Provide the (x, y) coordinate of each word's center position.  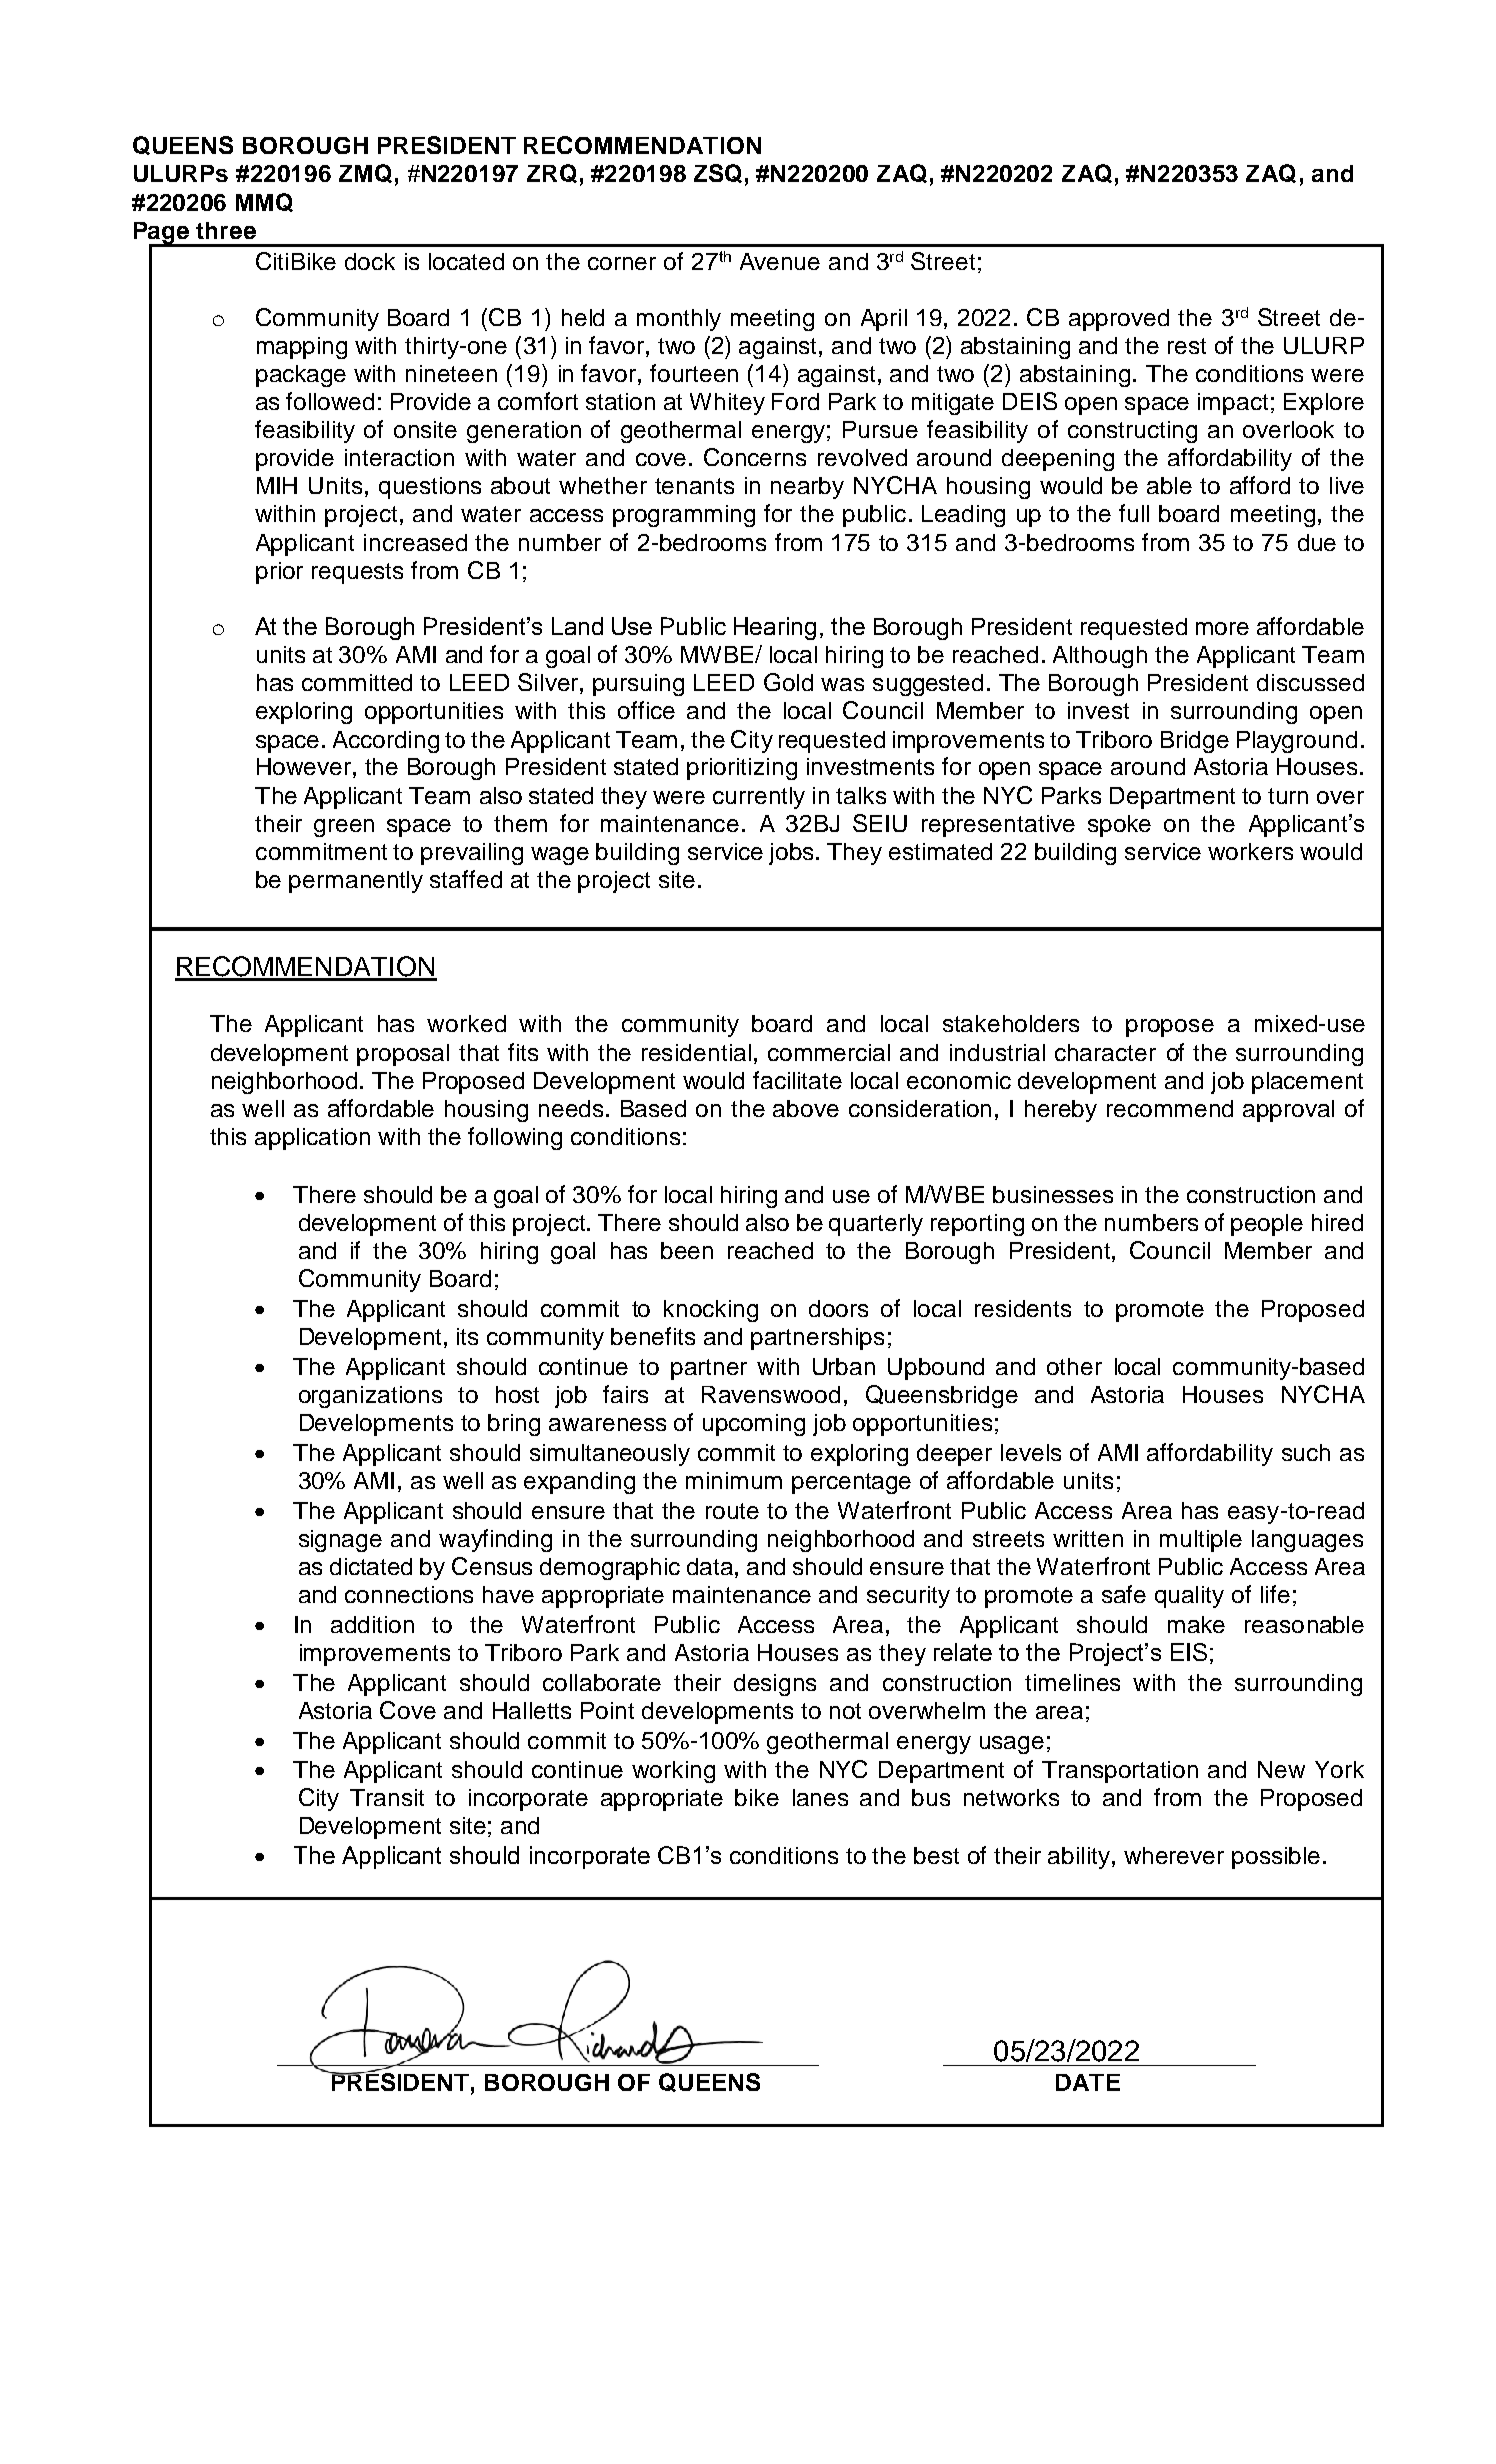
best (936, 1855)
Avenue (780, 261)
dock (370, 261)
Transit (387, 1797)
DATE (1088, 2082)
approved (1119, 320)
